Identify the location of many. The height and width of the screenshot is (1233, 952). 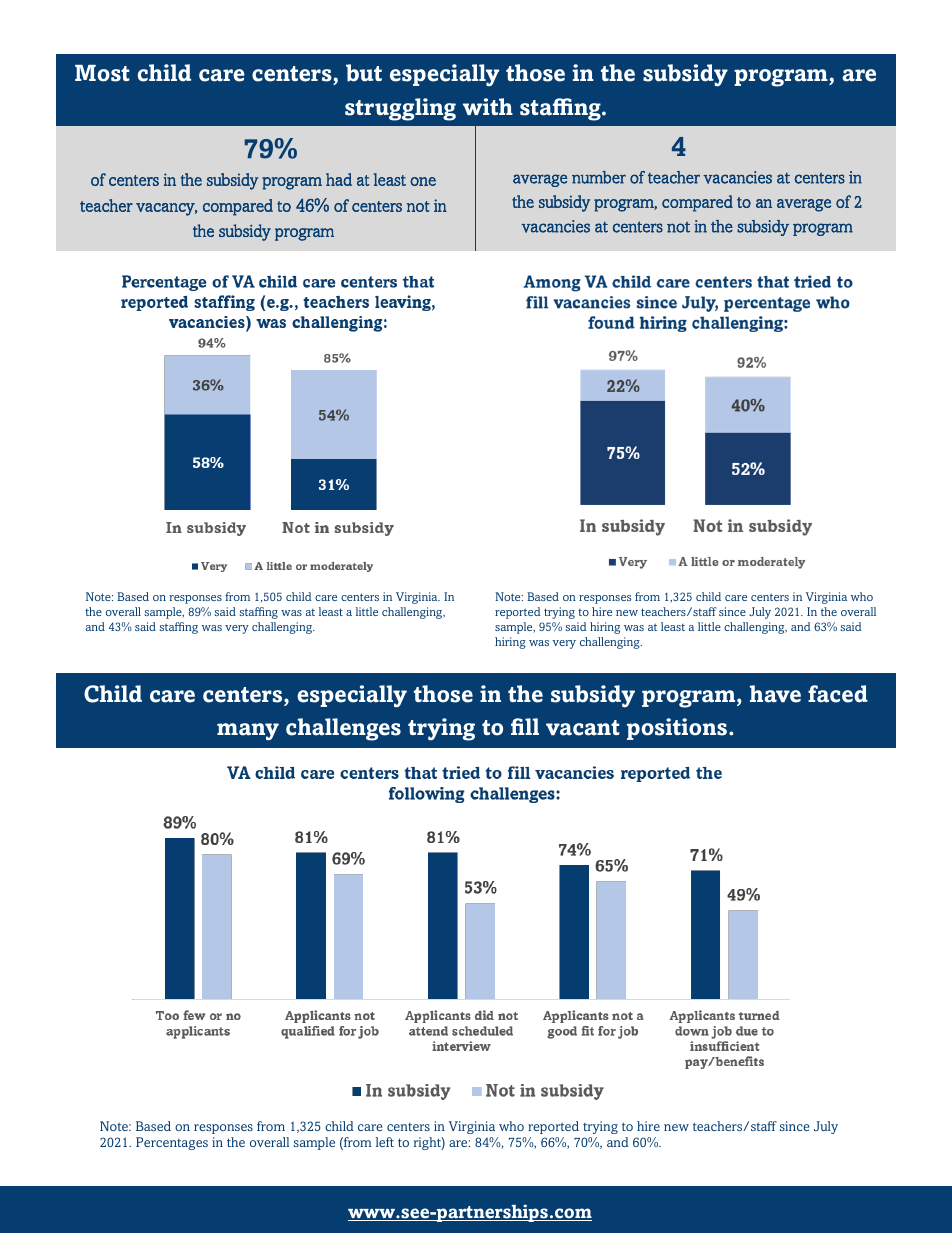
(248, 732).
